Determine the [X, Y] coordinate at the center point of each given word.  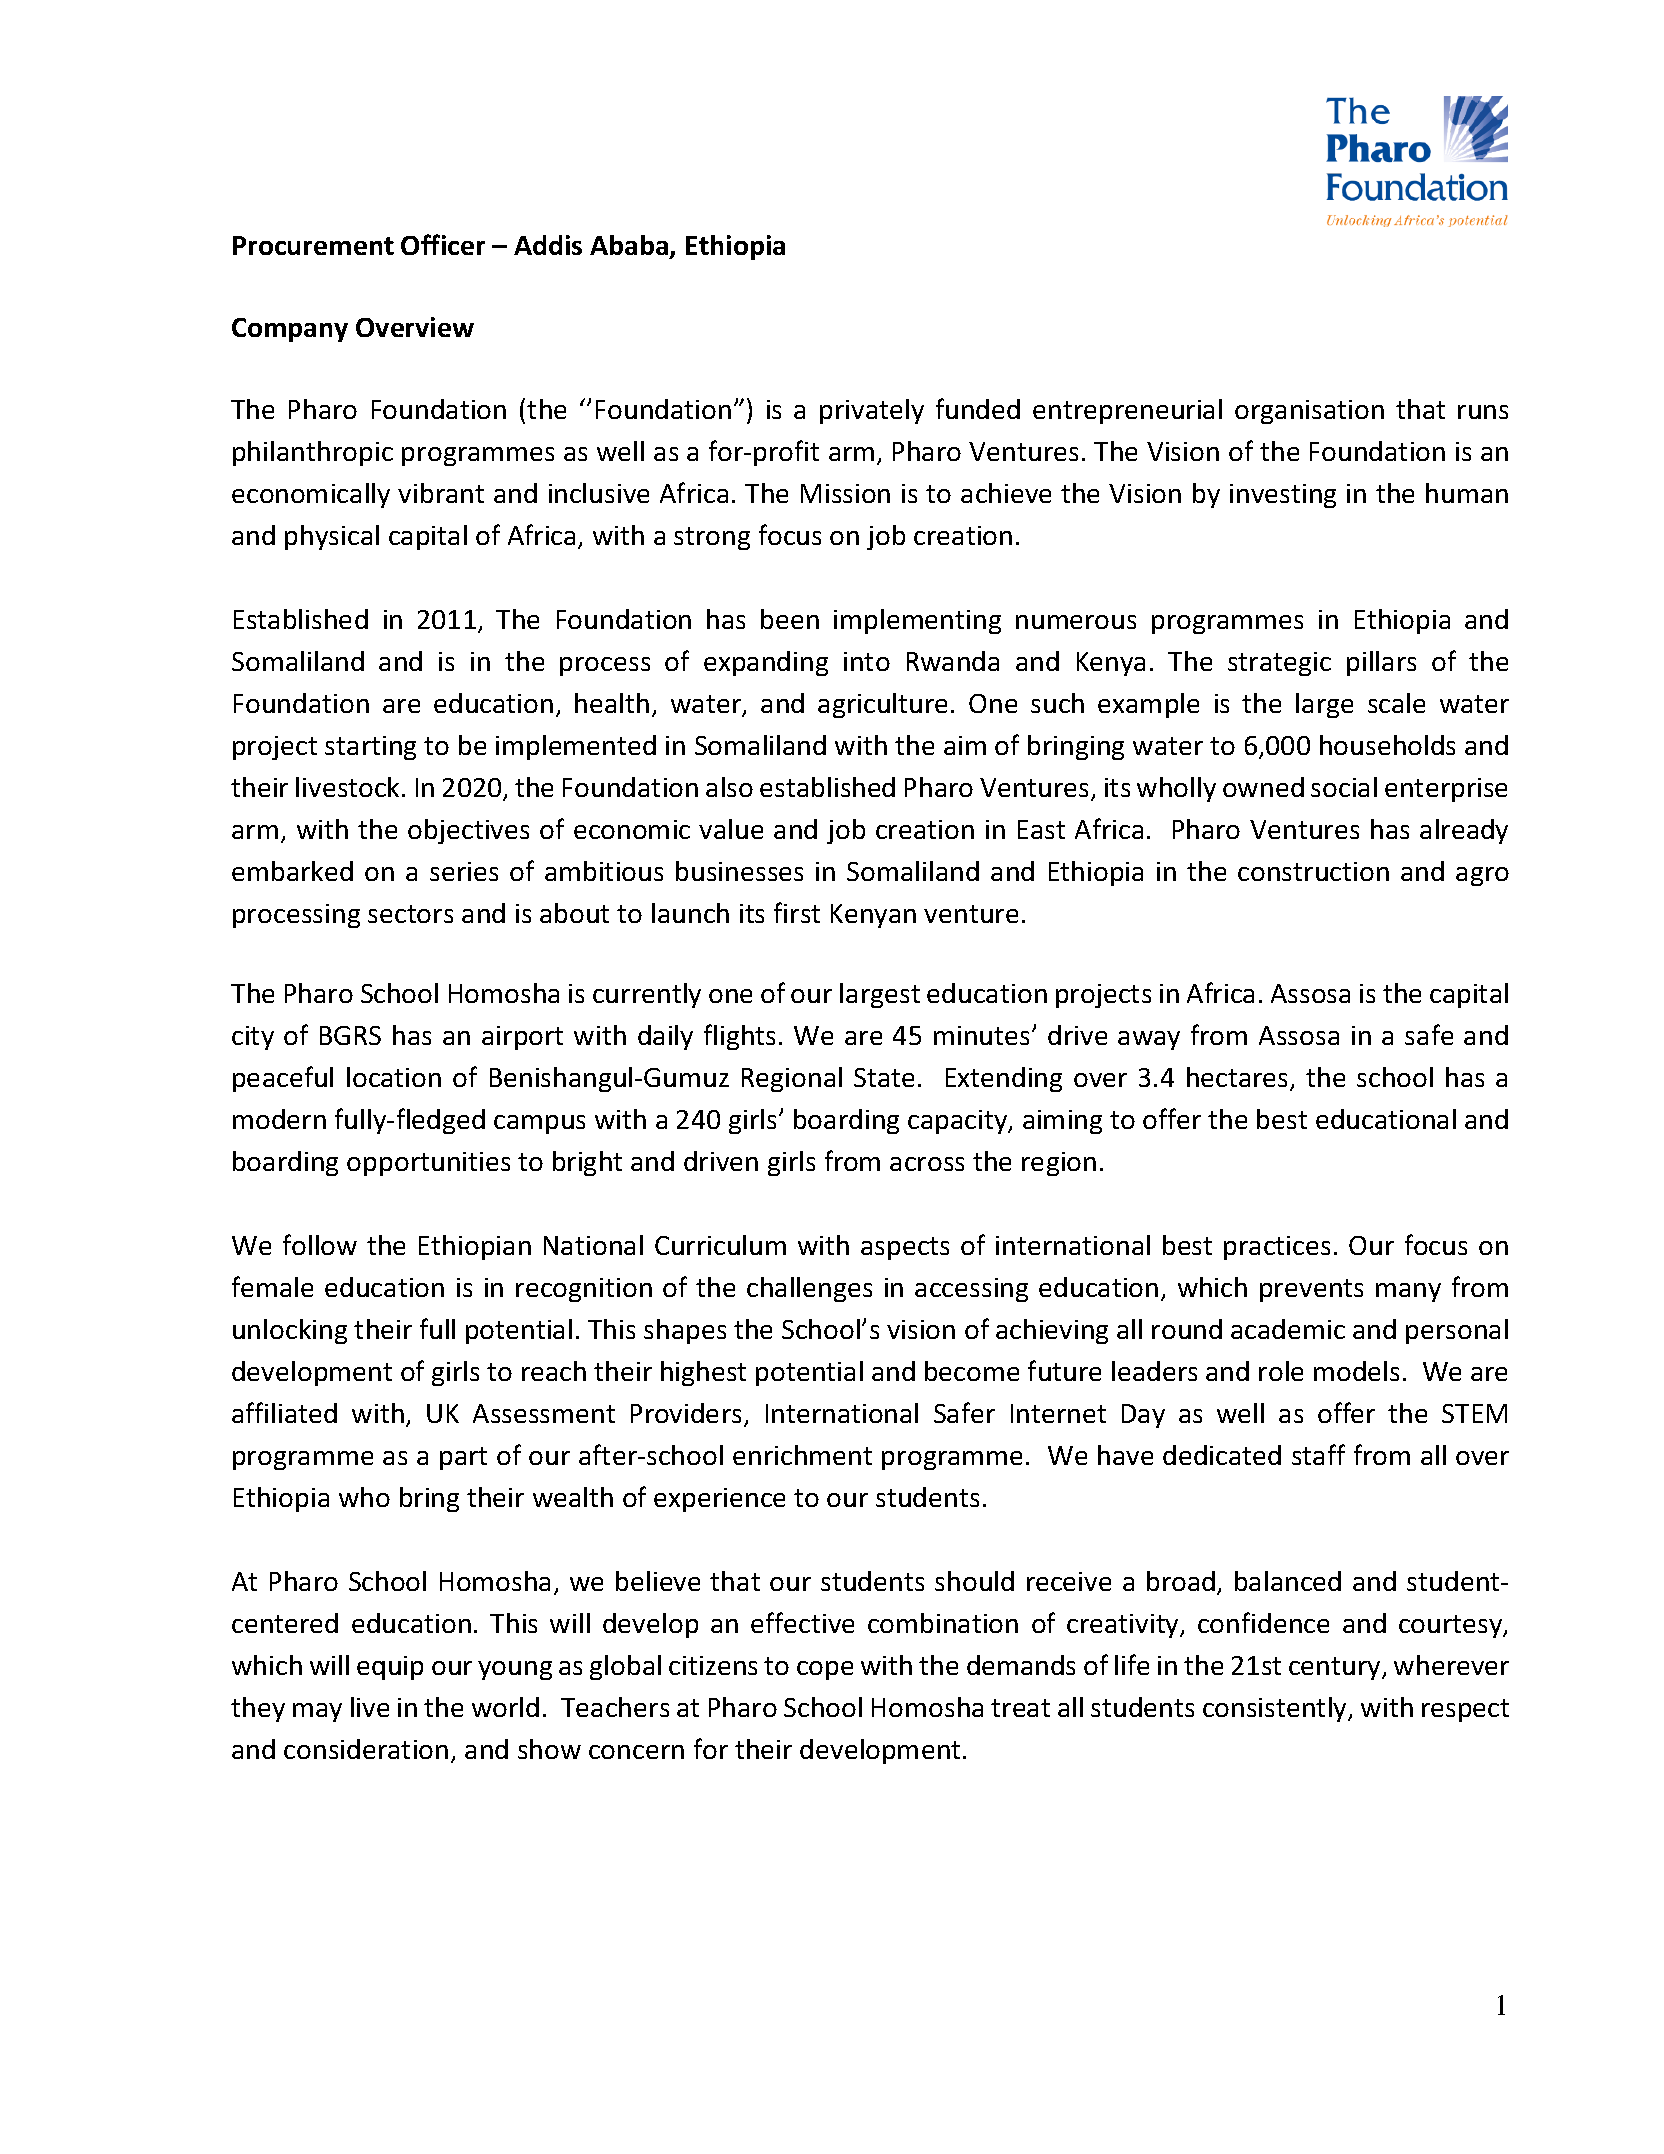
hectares [1239, 1078]
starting [370, 748]
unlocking [290, 1331]
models [1356, 1371]
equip [390, 1668]
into [867, 661]
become [972, 1371]
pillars [1381, 663]
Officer [443, 244]
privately [872, 411]
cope [825, 1670]
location [394, 1077]
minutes [981, 1035]
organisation [1309, 412]
